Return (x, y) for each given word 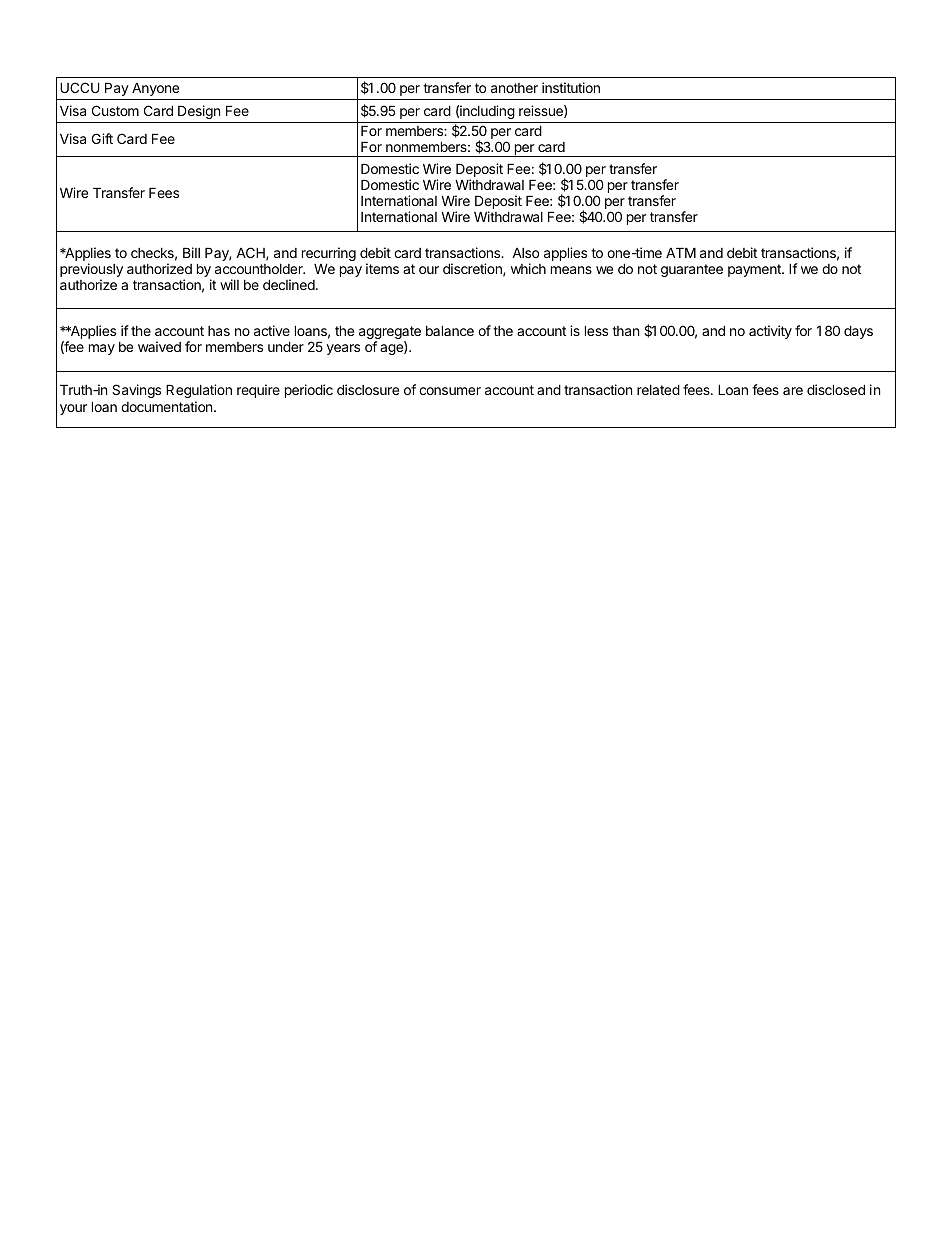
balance (450, 330)
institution (571, 87)
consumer (450, 391)
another (514, 88)
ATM (681, 252)
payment (755, 270)
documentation (168, 406)
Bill (191, 252)
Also (525, 253)
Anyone (155, 89)
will (229, 284)
